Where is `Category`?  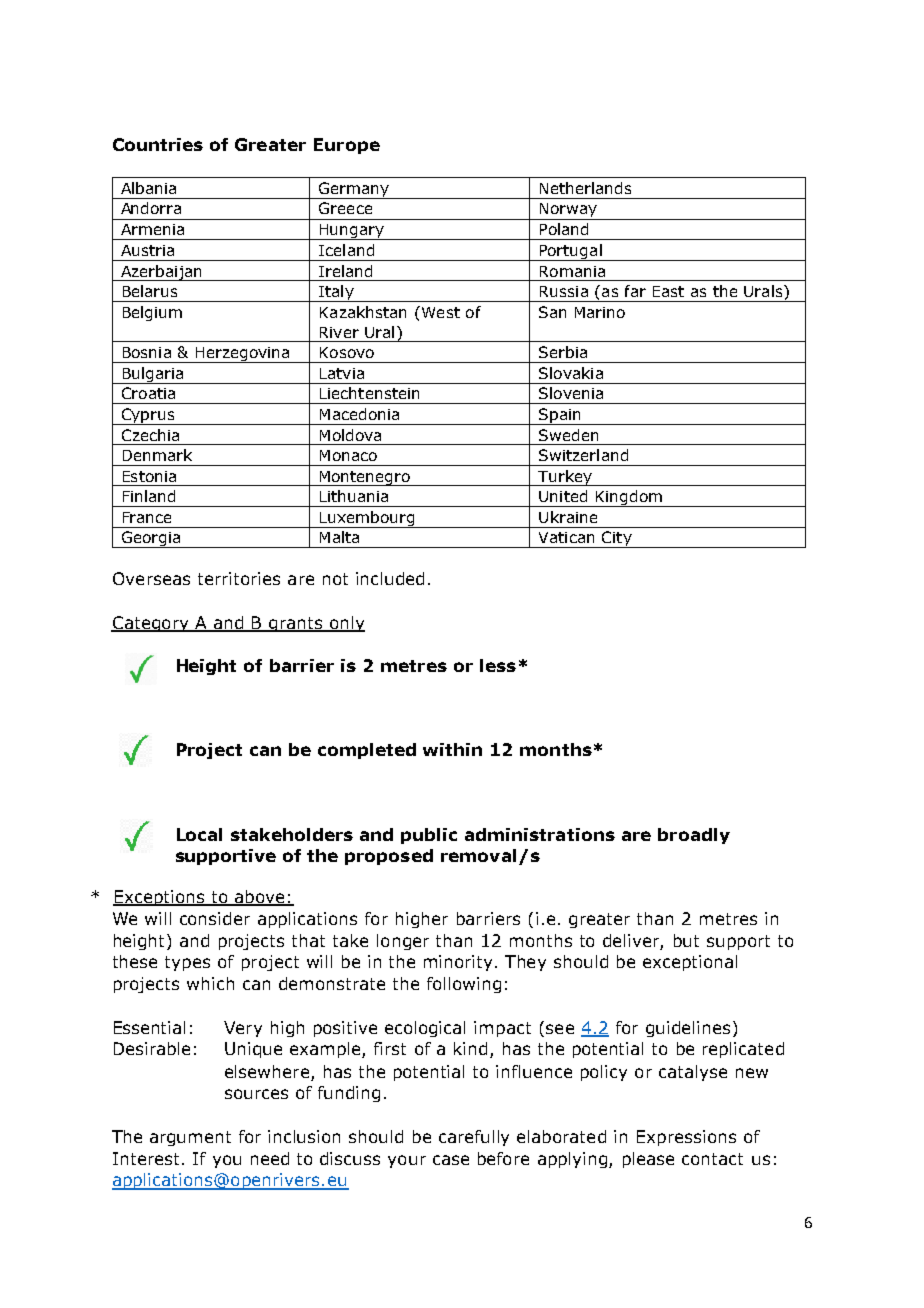
Category is located at coordinates (151, 624).
